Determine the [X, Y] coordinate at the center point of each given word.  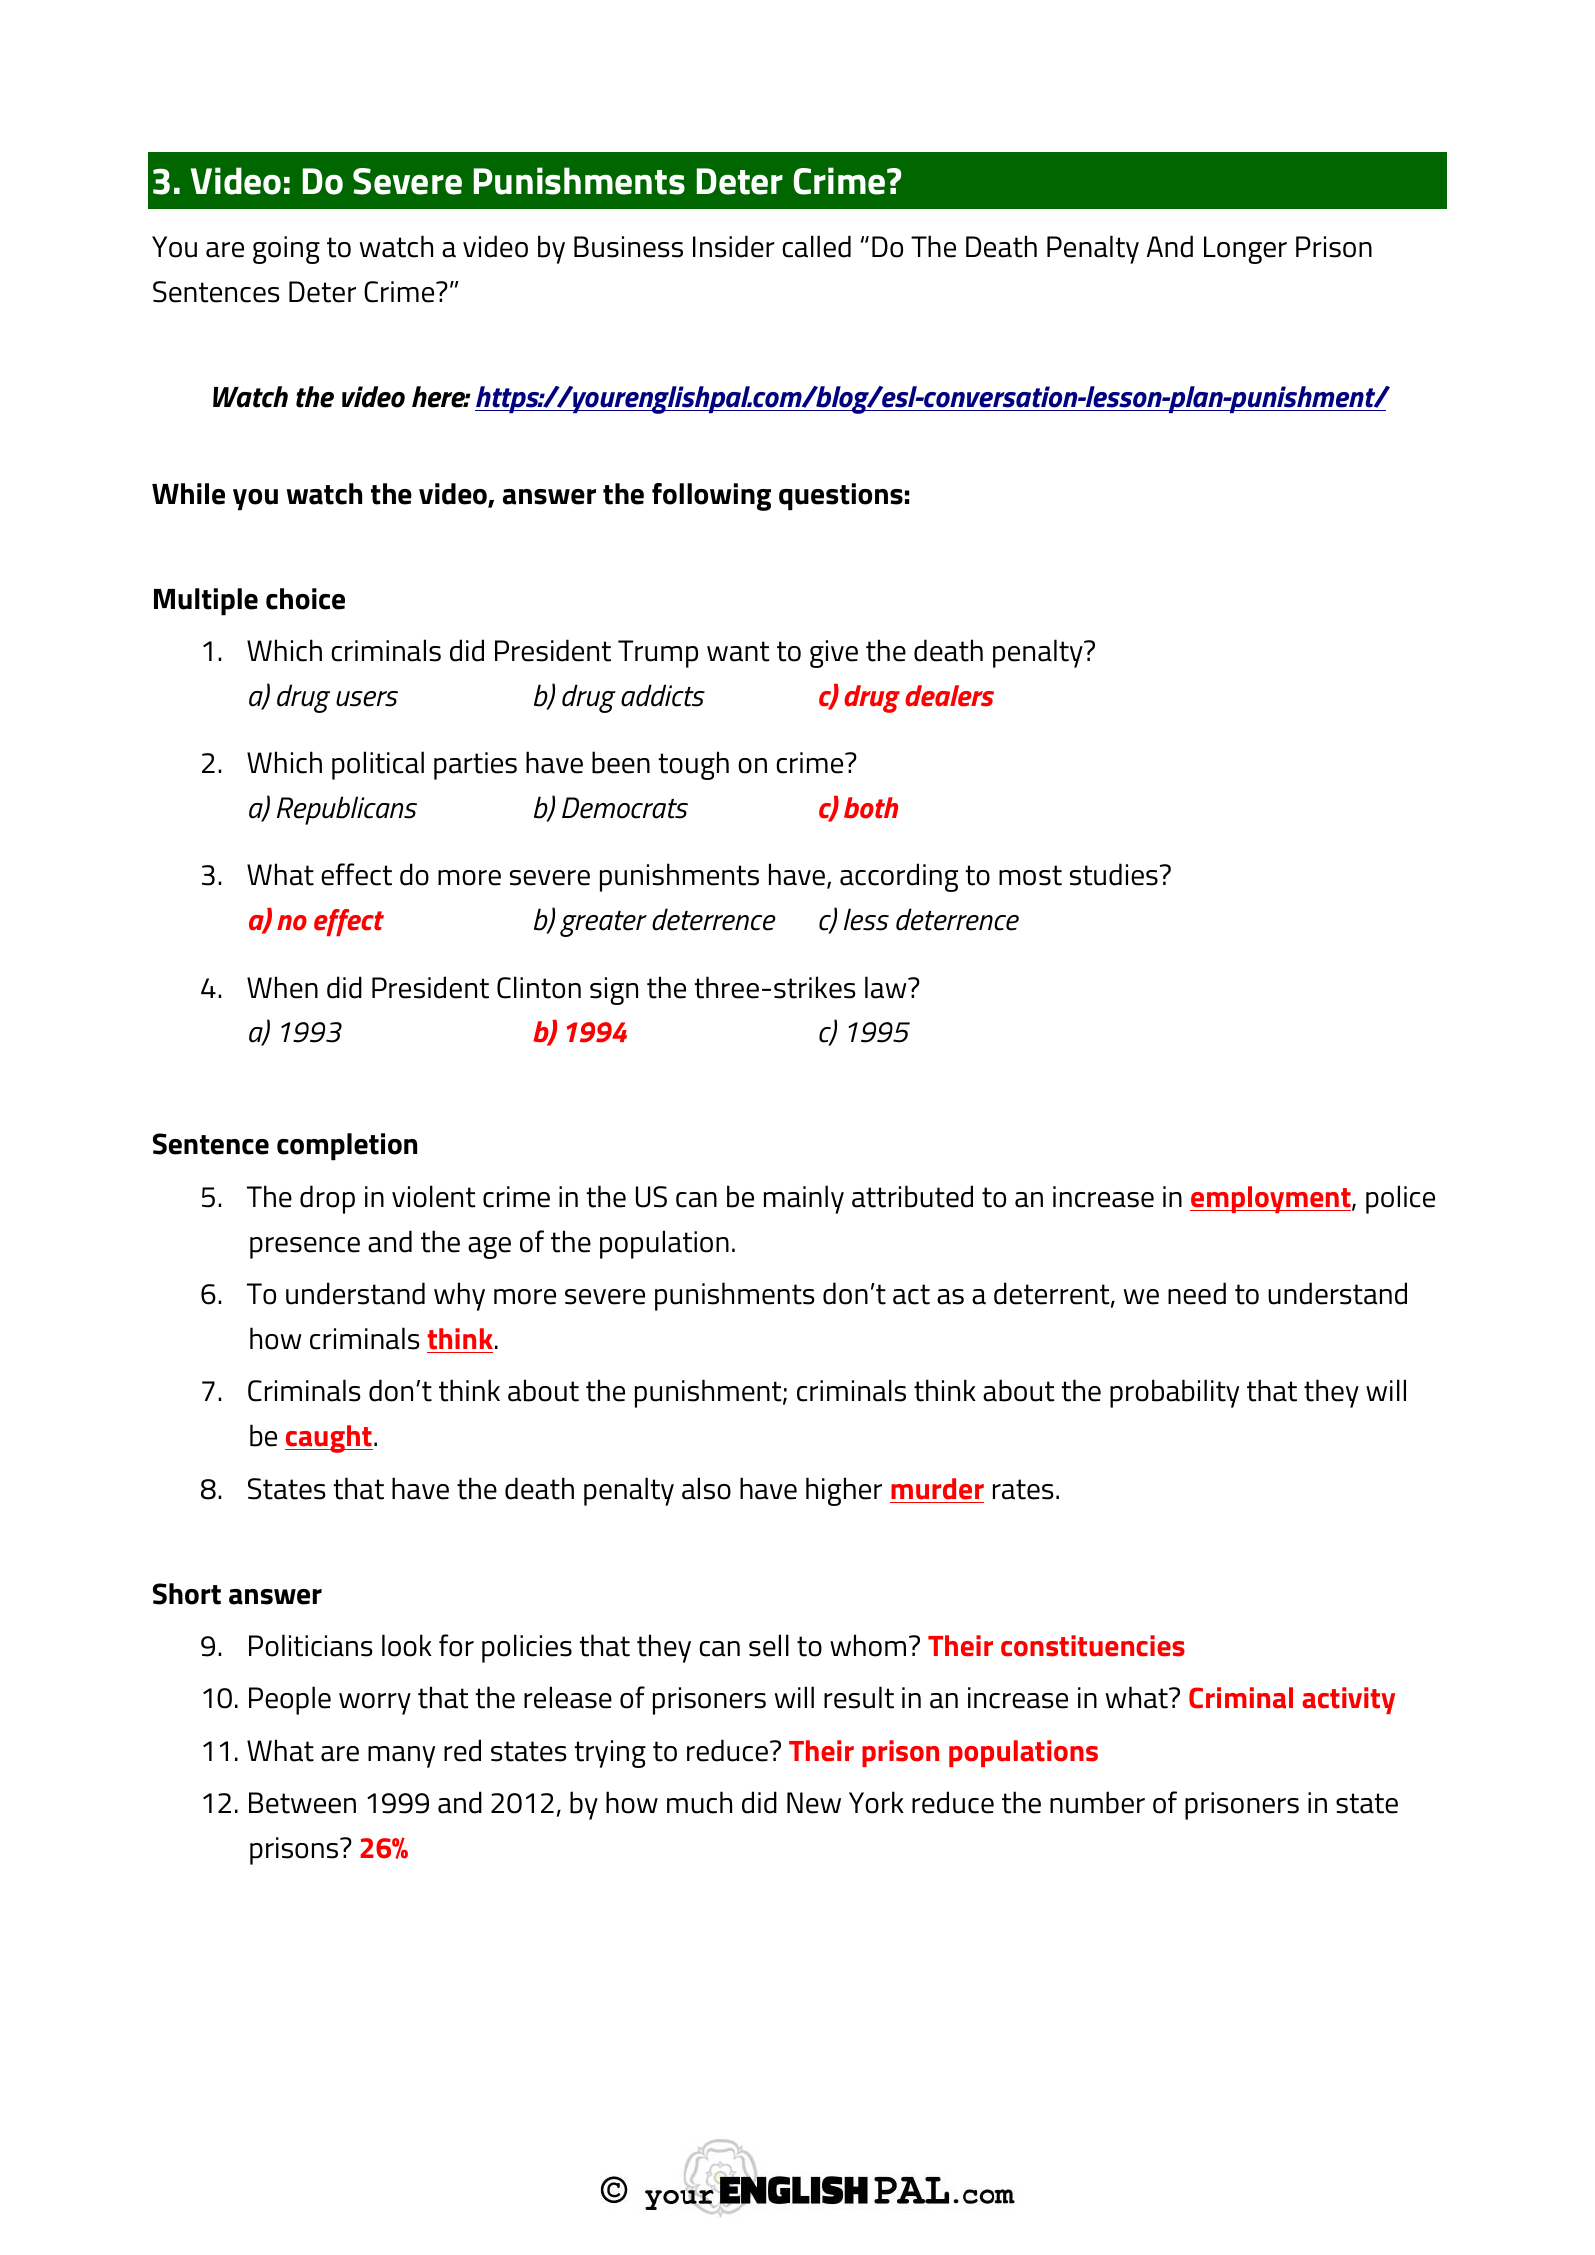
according [899, 877]
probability [1174, 1393]
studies [1114, 874]
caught [329, 1439]
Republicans [347, 810]
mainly [804, 1199]
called [816, 246]
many [401, 1757]
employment [1271, 1199]
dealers [949, 696]
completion [347, 1147]
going [286, 250]
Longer [1245, 250]
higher [844, 1491]
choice [305, 599]
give [834, 654]
